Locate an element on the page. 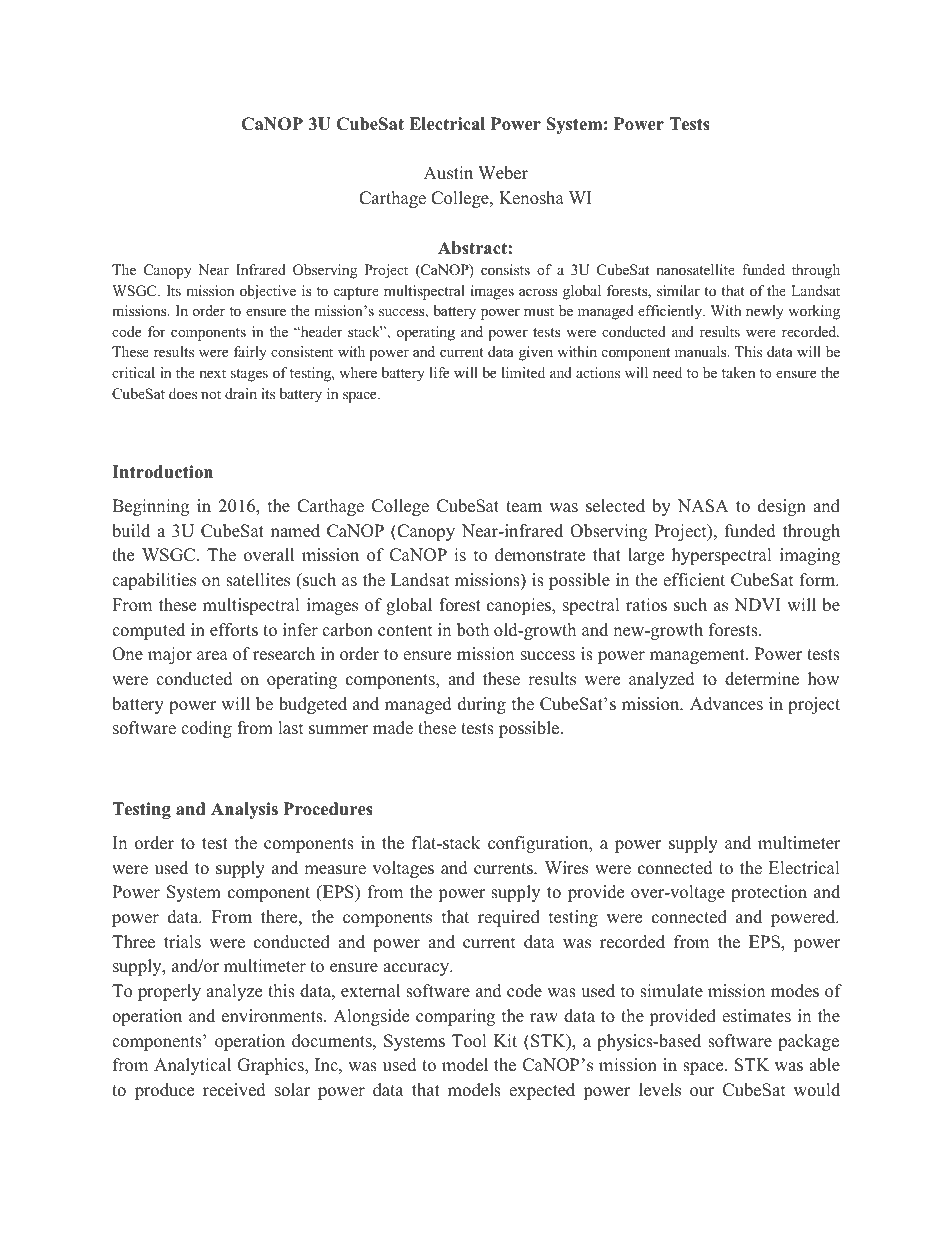  Advances is located at coordinates (726, 704).
